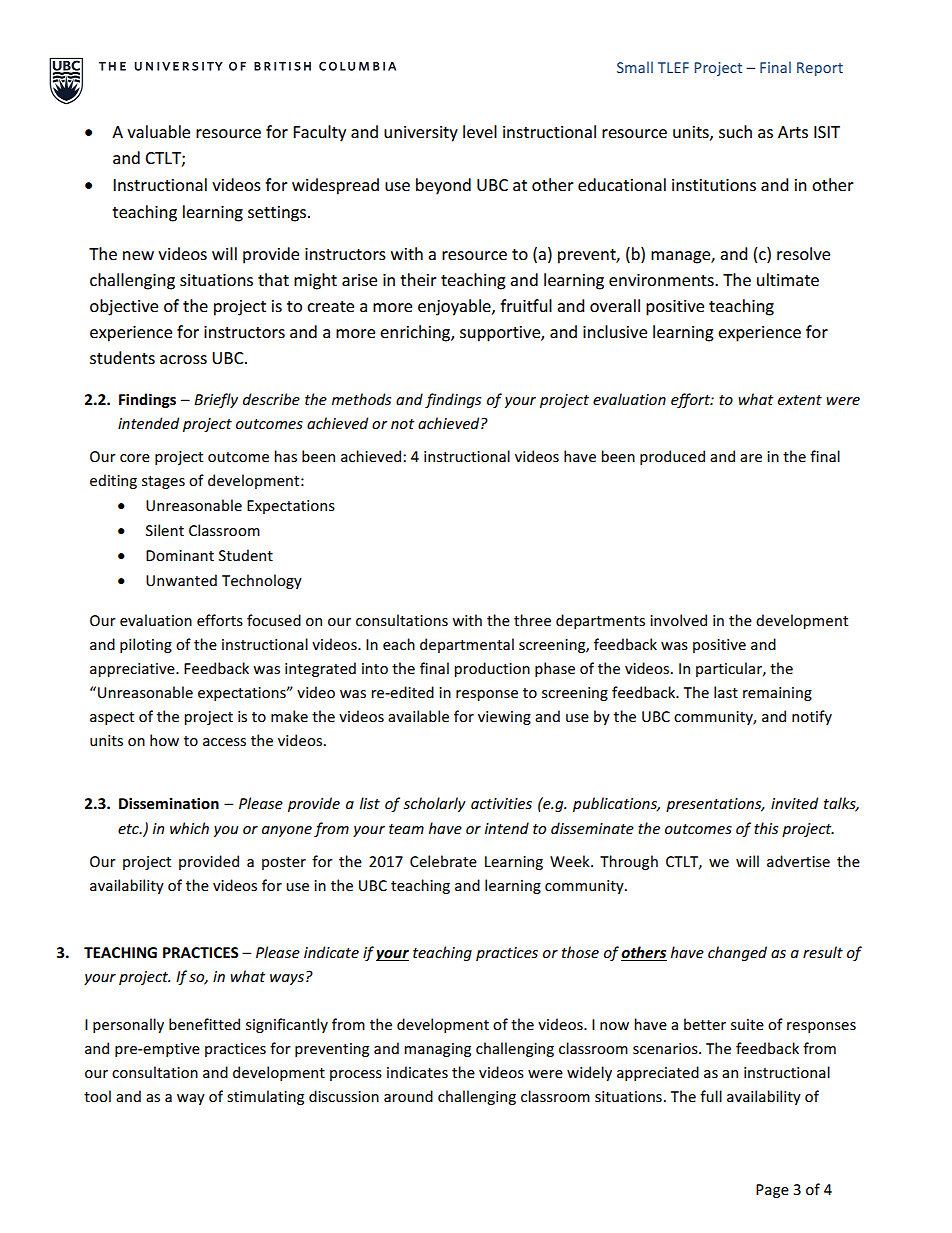 The height and width of the page is (1233, 952). What do you see at coordinates (158, 131) in the page?
I see `valuable` at bounding box center [158, 131].
